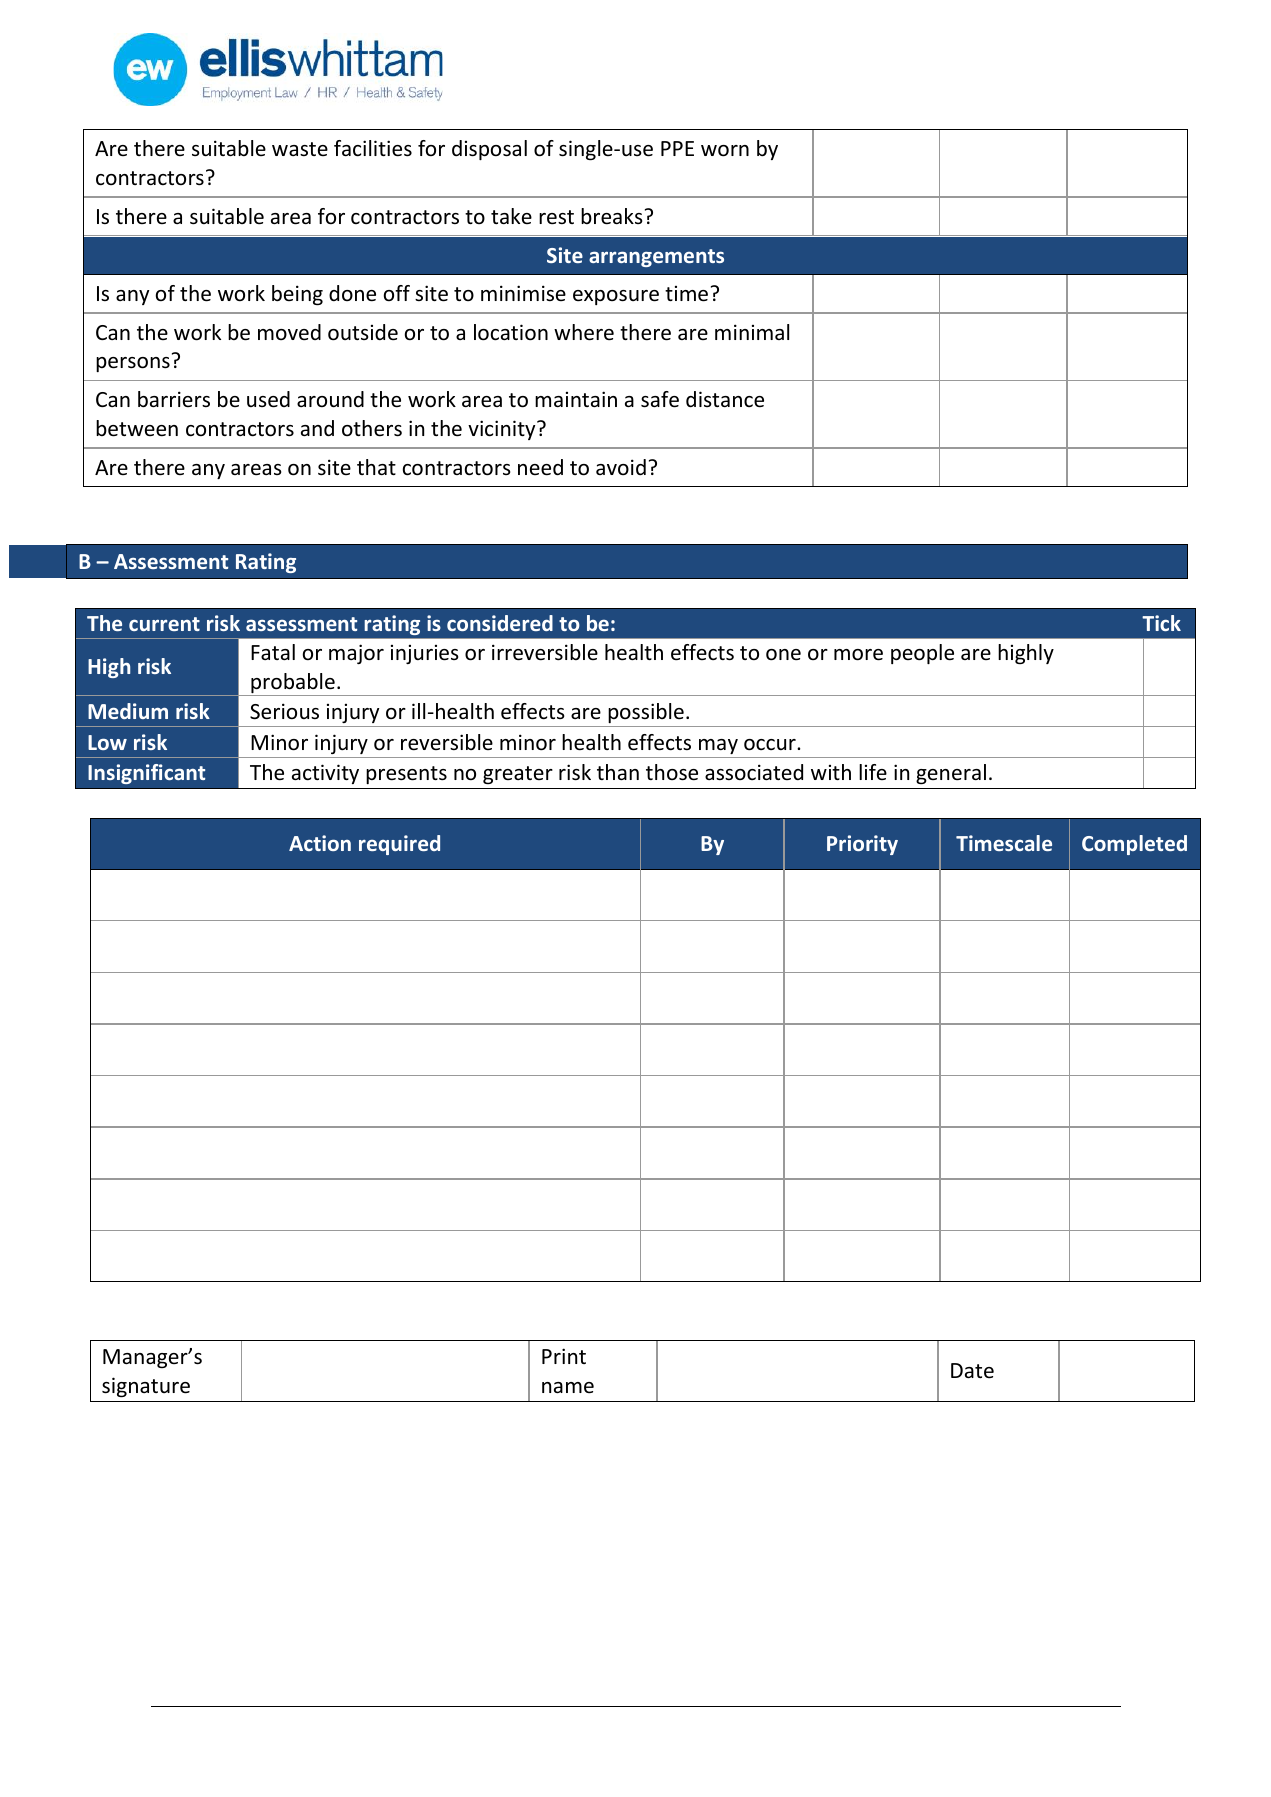  Describe the element at coordinates (564, 1356) in the screenshot. I see `Print` at that location.
